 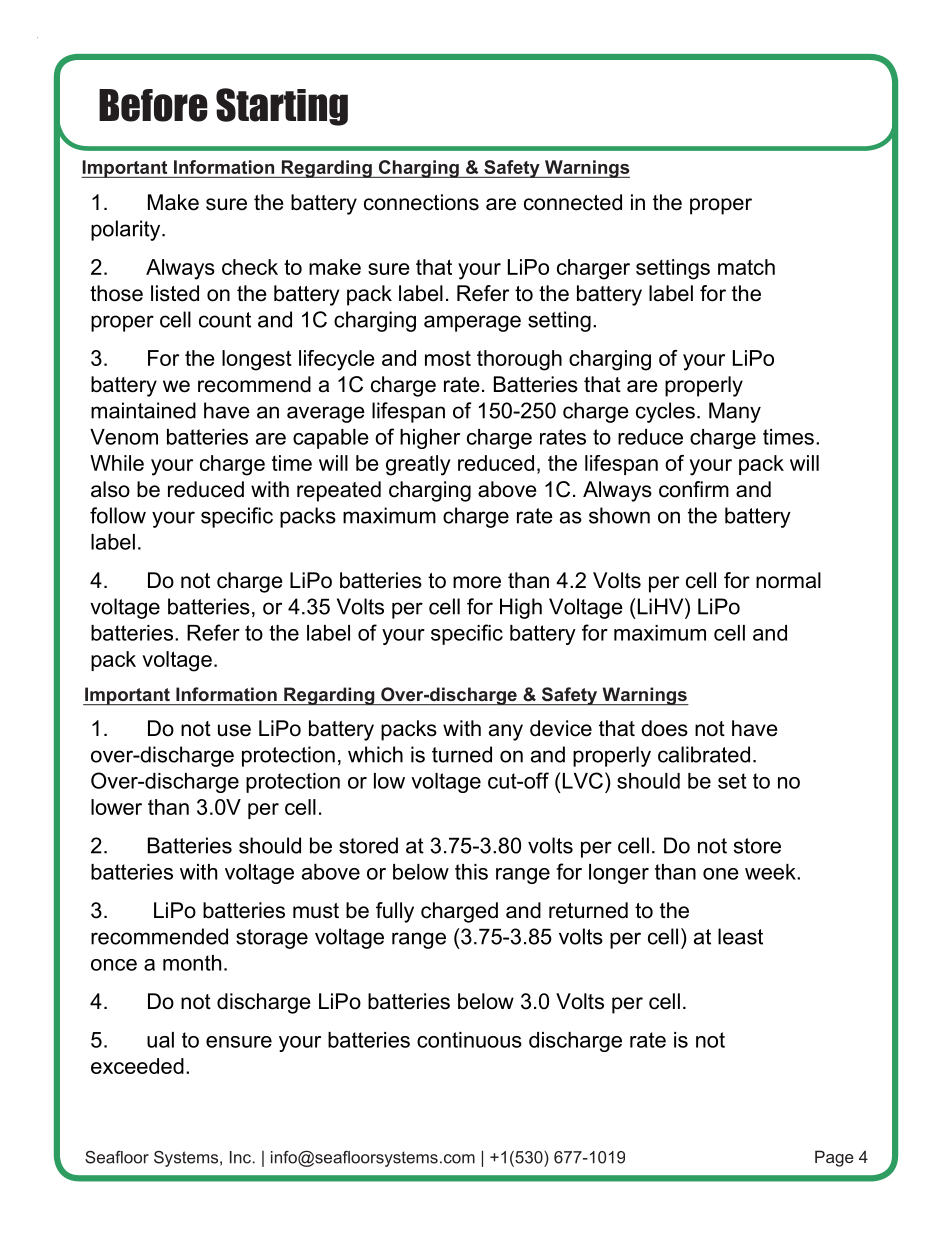 What do you see at coordinates (240, 1157) in the screenshot?
I see `Inc` at bounding box center [240, 1157].
